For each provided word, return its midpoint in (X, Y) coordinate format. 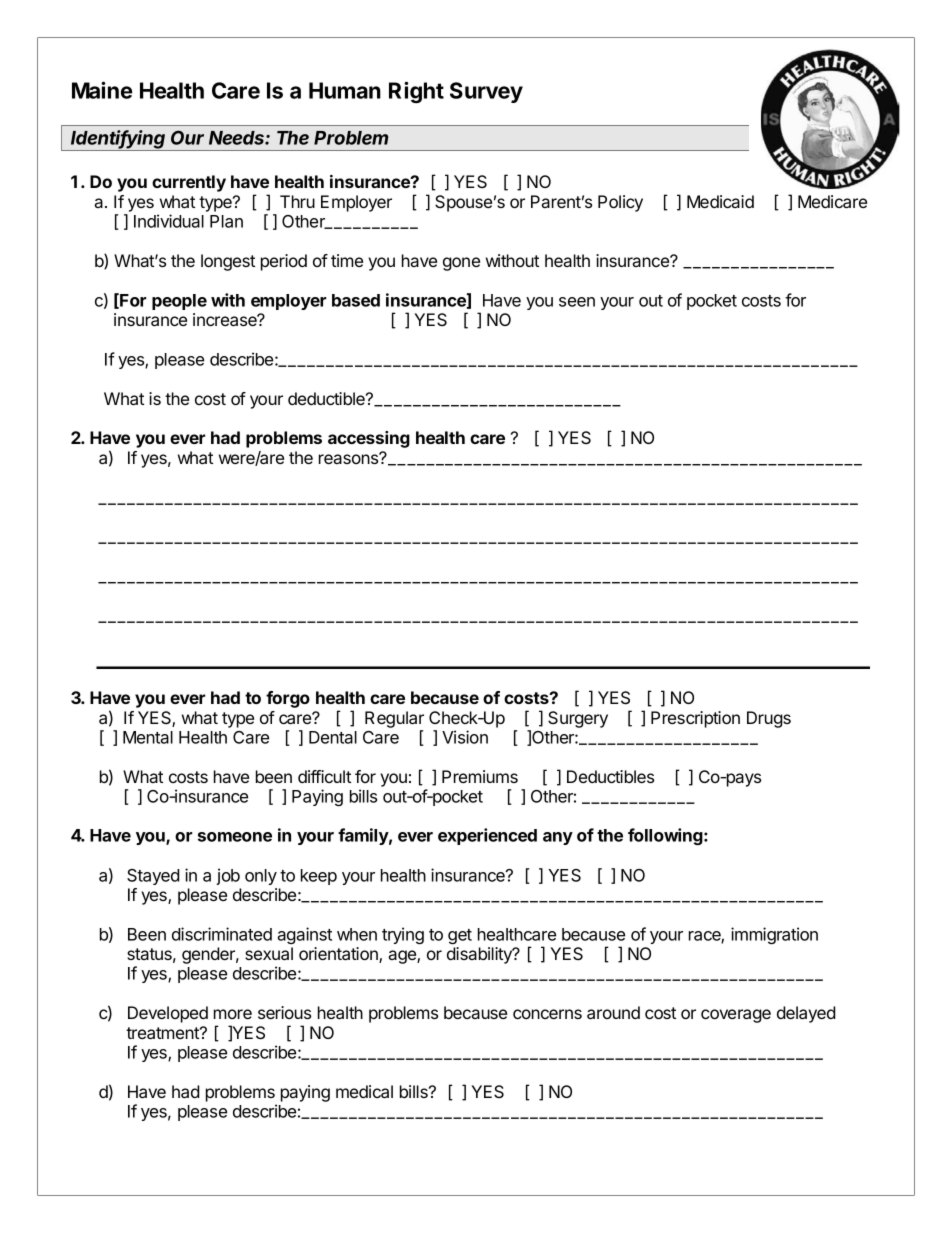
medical (364, 1091)
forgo (288, 699)
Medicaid (720, 201)
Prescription (695, 719)
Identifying (119, 140)
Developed (168, 1014)
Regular (394, 719)
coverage (736, 1016)
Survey (486, 92)
